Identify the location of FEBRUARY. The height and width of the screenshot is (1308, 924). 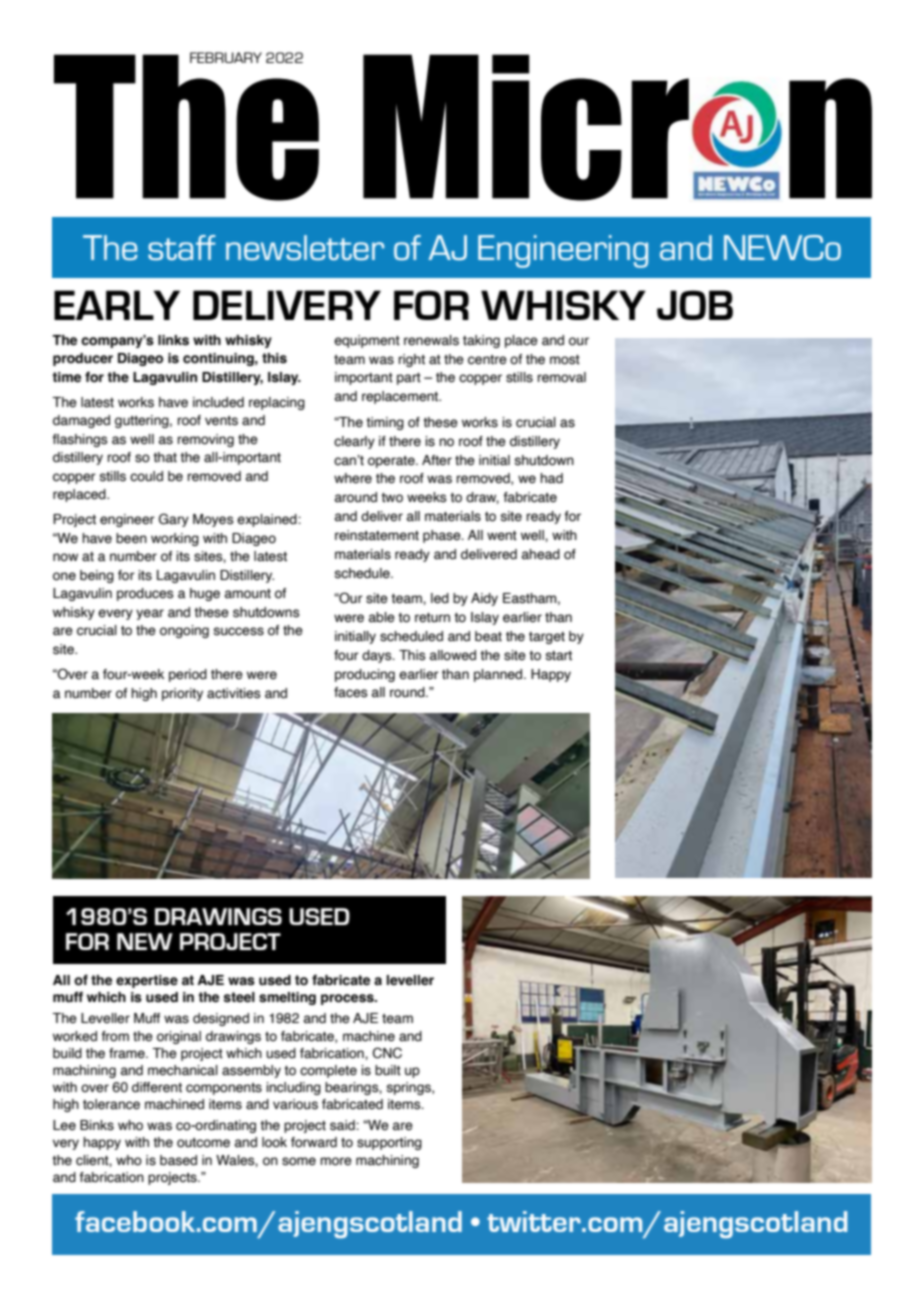
(226, 57).
